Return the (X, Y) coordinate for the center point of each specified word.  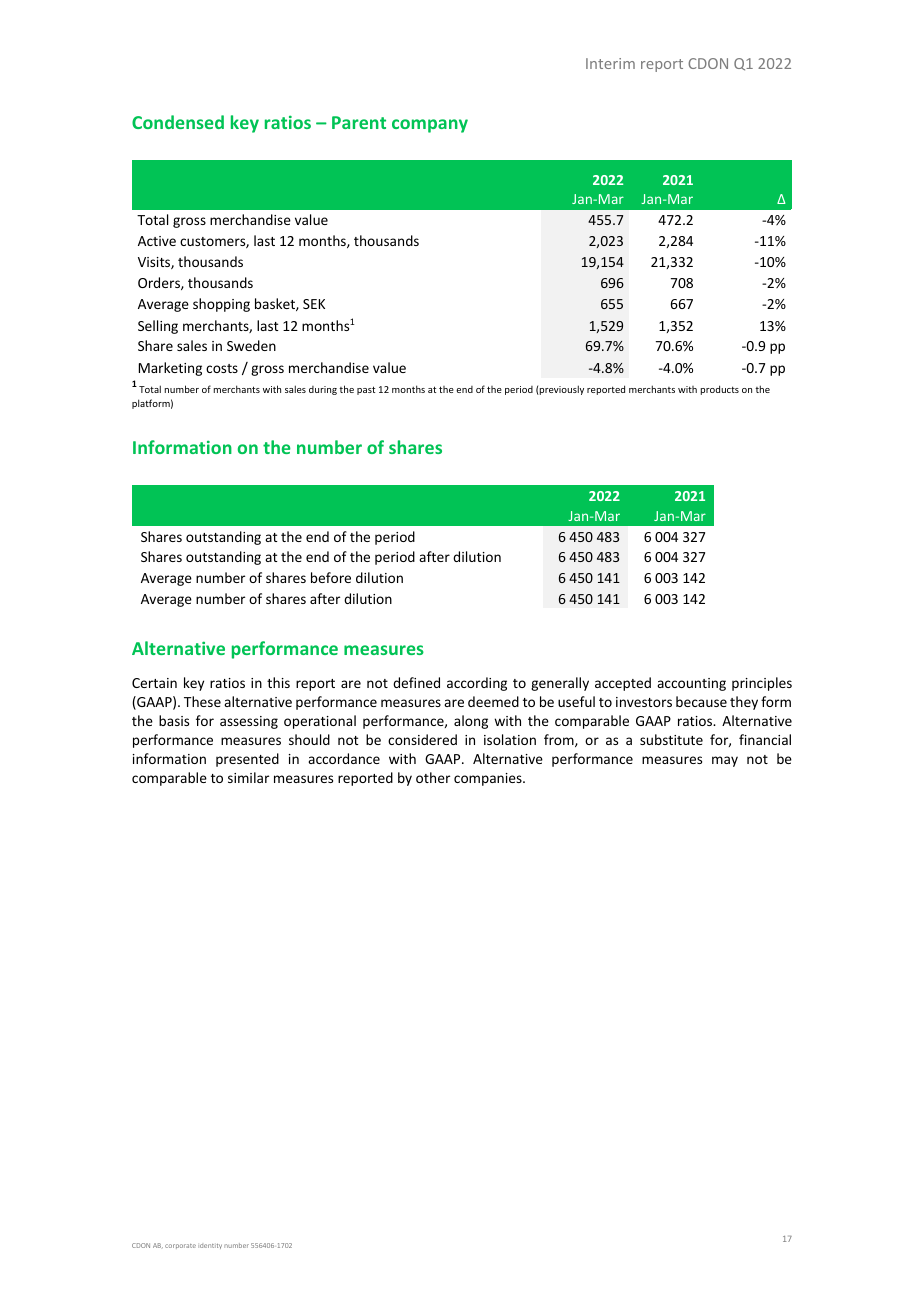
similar (248, 777)
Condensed (178, 122)
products (720, 390)
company (430, 126)
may (725, 761)
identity (210, 1246)
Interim (610, 63)
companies (489, 779)
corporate (180, 1246)
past (366, 390)
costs (222, 368)
